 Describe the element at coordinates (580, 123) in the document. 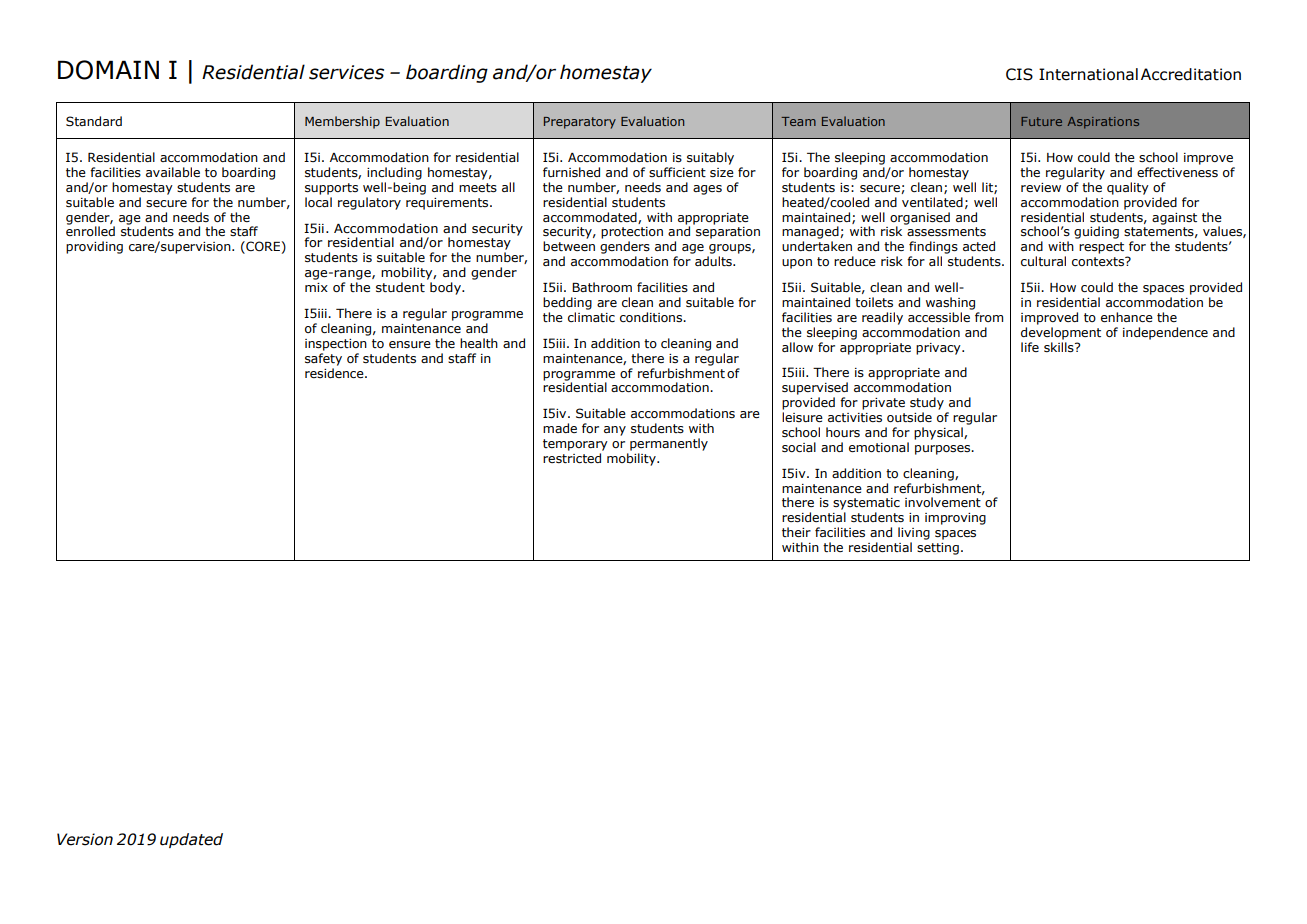

I see `Preparatory` at that location.
